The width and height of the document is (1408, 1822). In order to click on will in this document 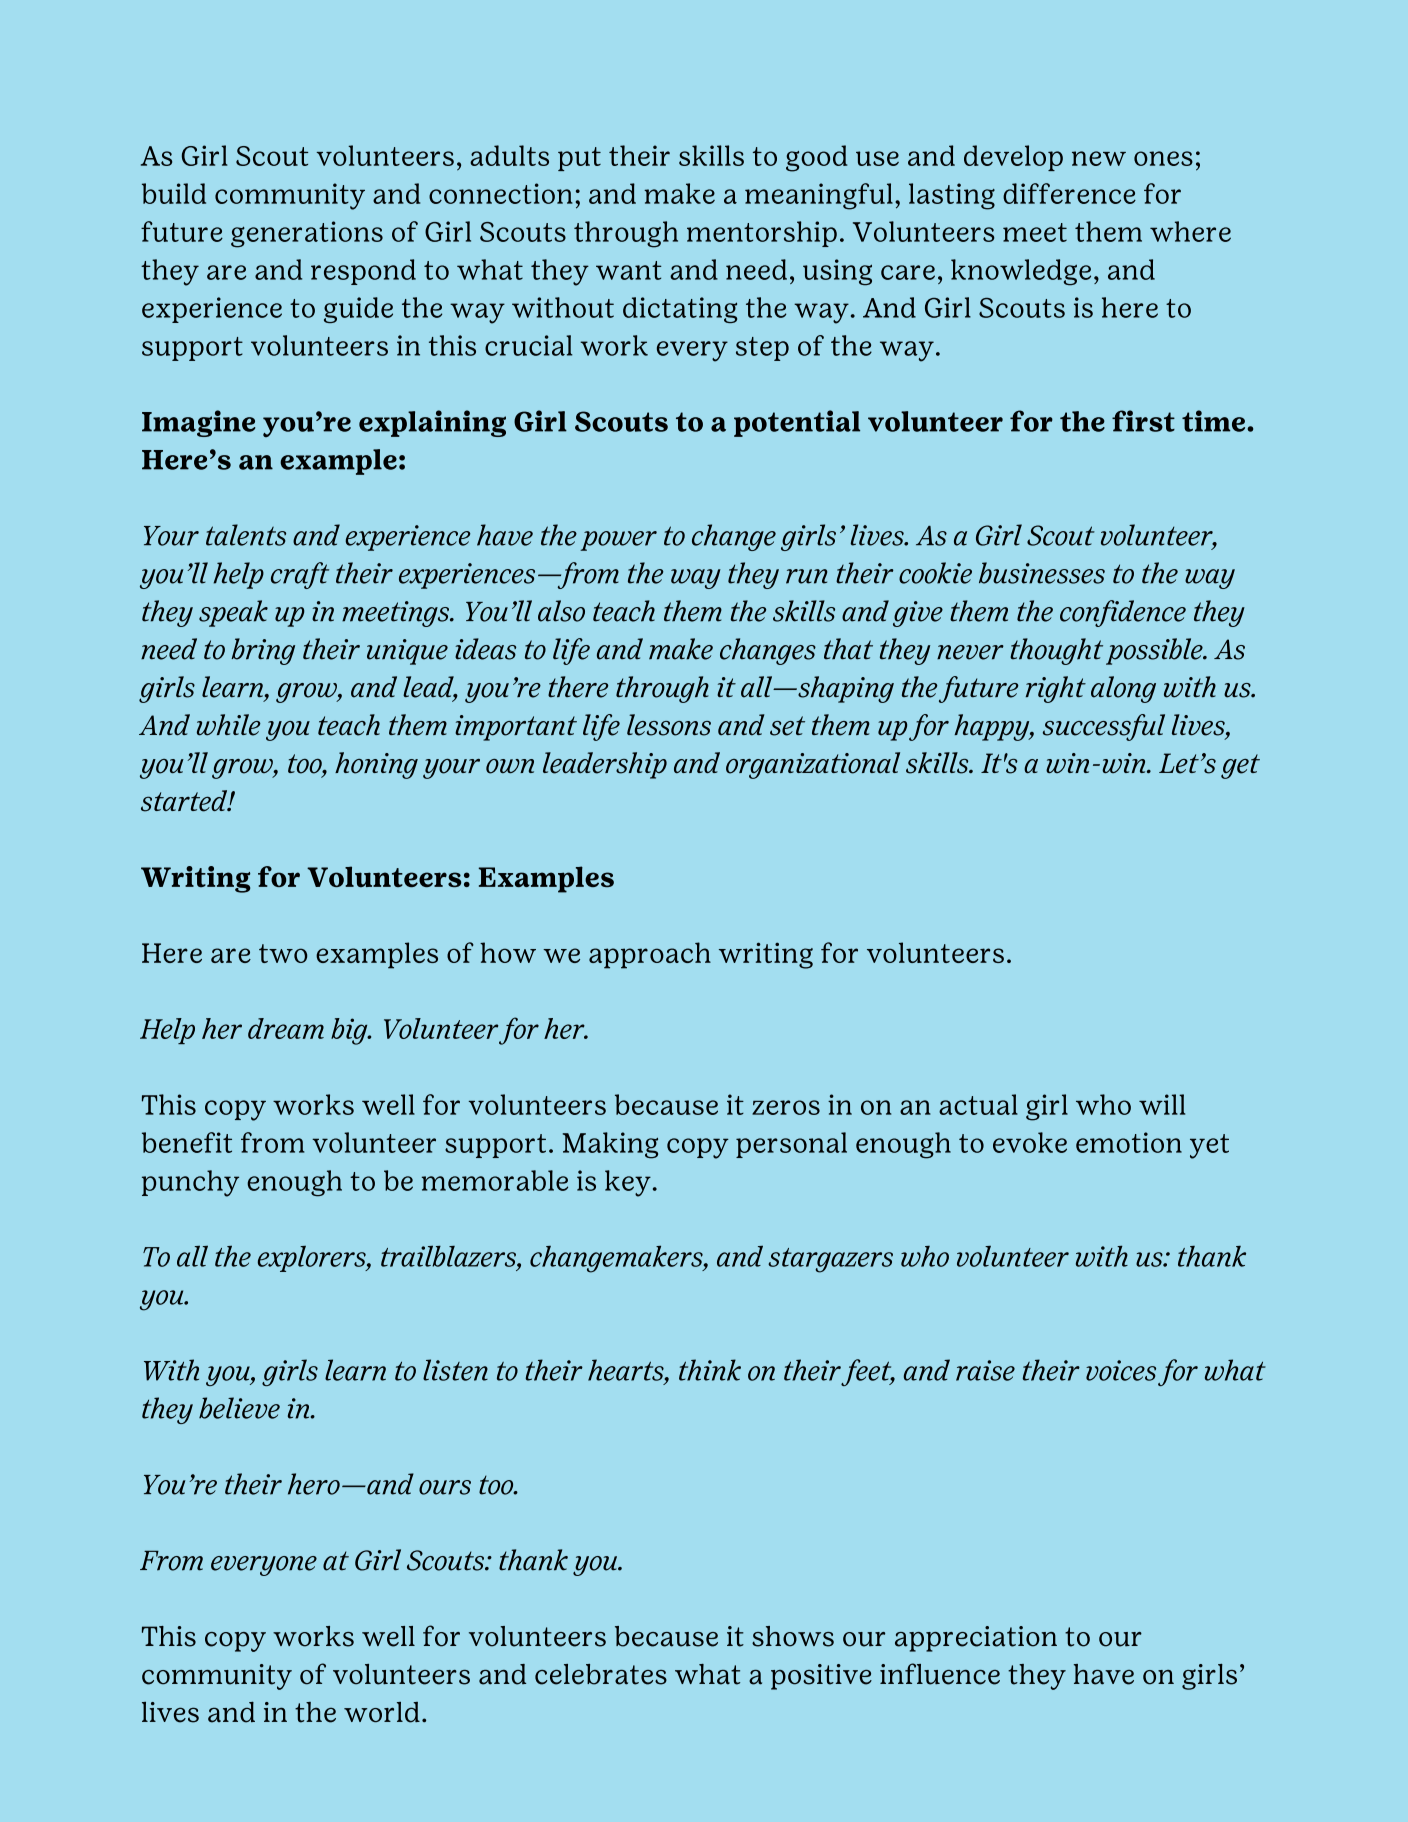, I will do `click(1162, 1104)`.
